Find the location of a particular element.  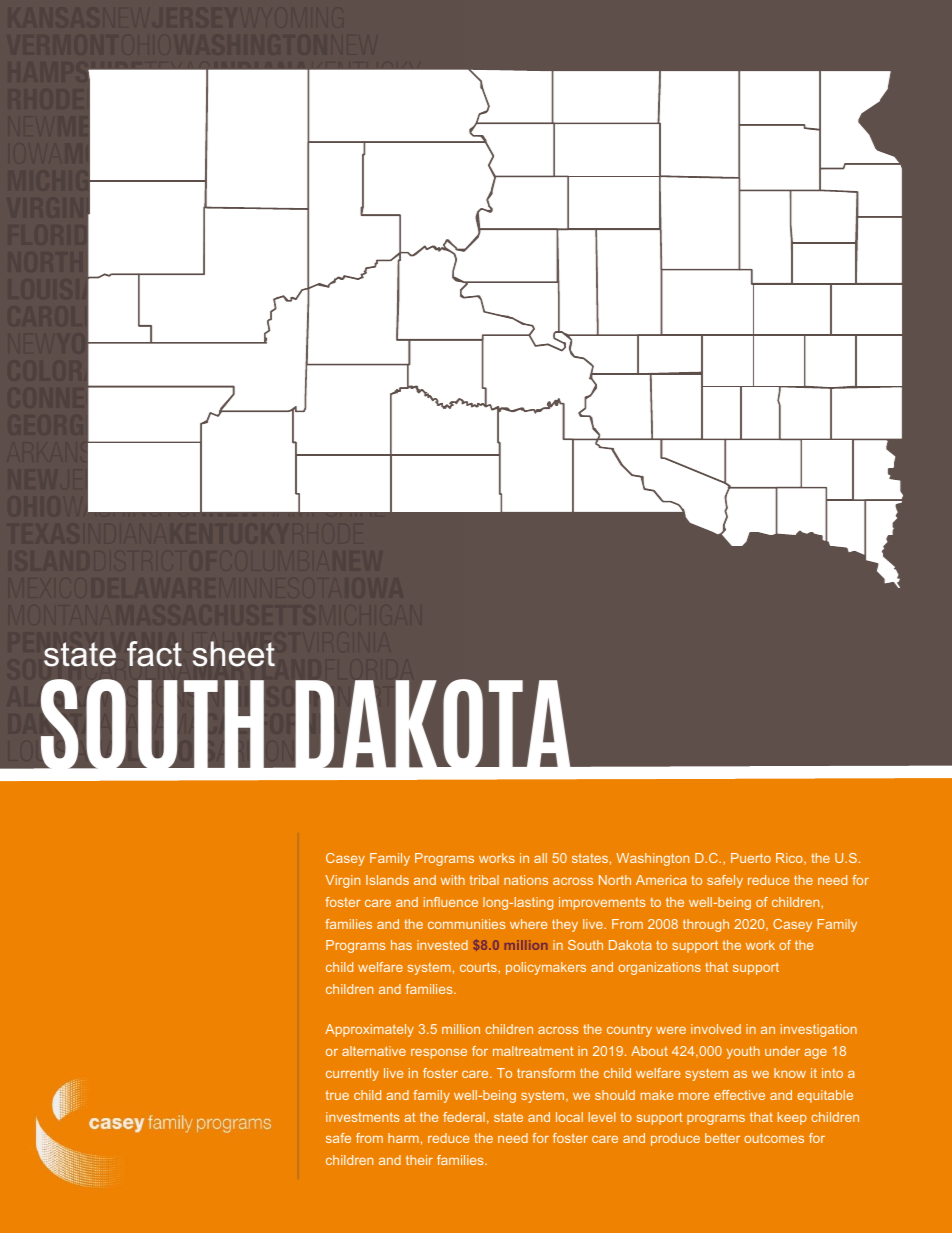

federal is located at coordinates (464, 1117).
